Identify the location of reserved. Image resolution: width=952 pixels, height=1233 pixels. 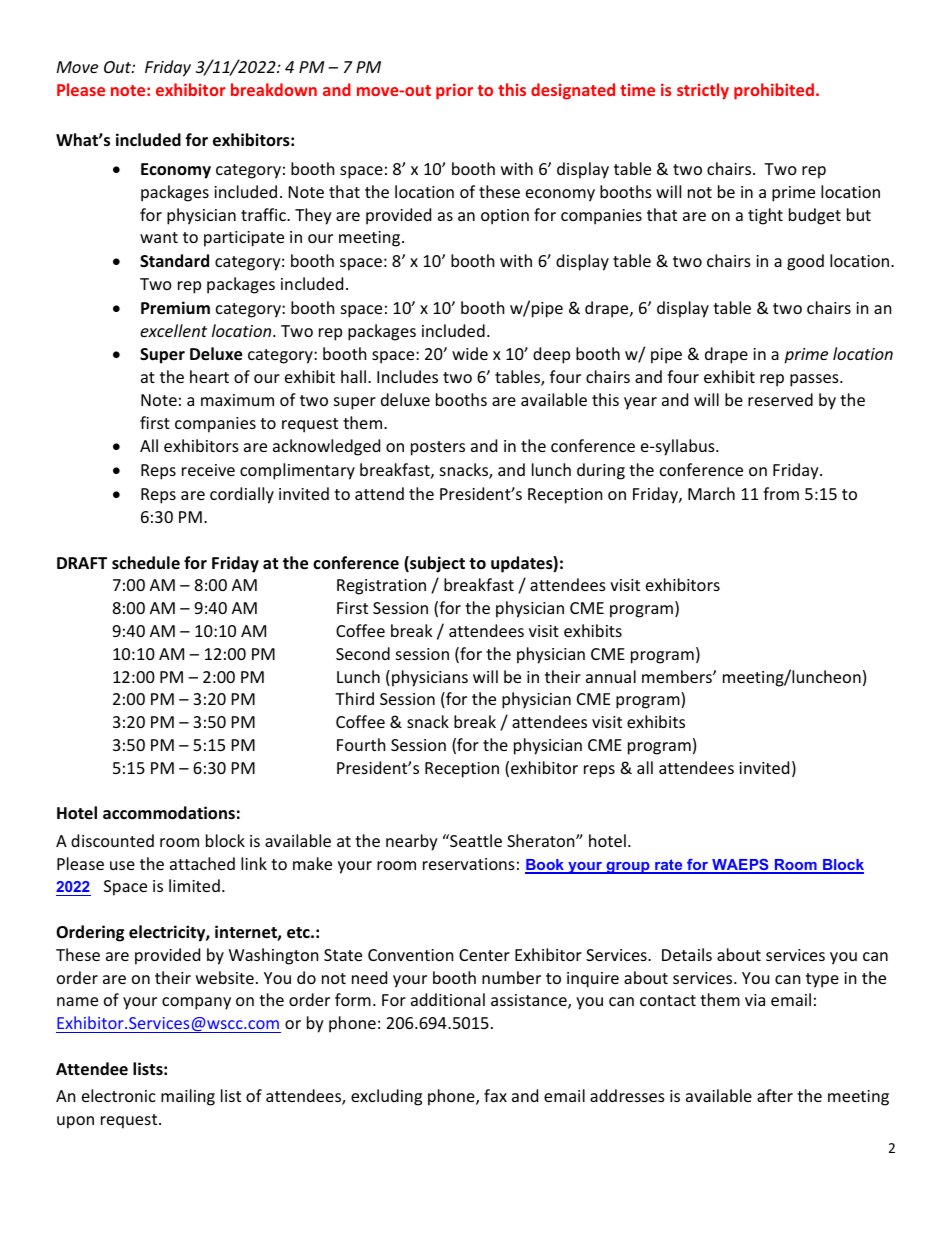
(780, 399).
